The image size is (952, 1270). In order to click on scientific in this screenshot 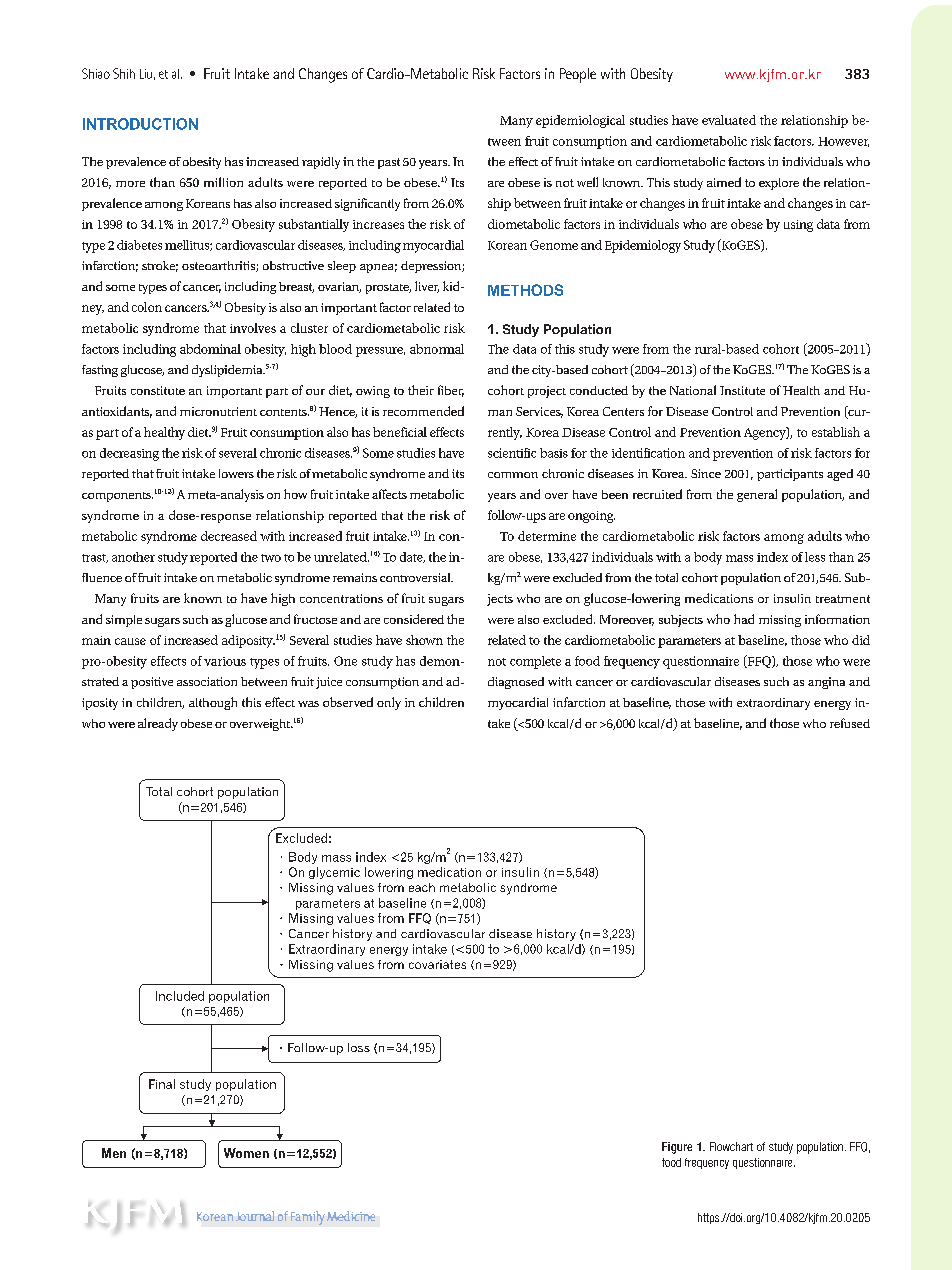, I will do `click(512, 453)`.
